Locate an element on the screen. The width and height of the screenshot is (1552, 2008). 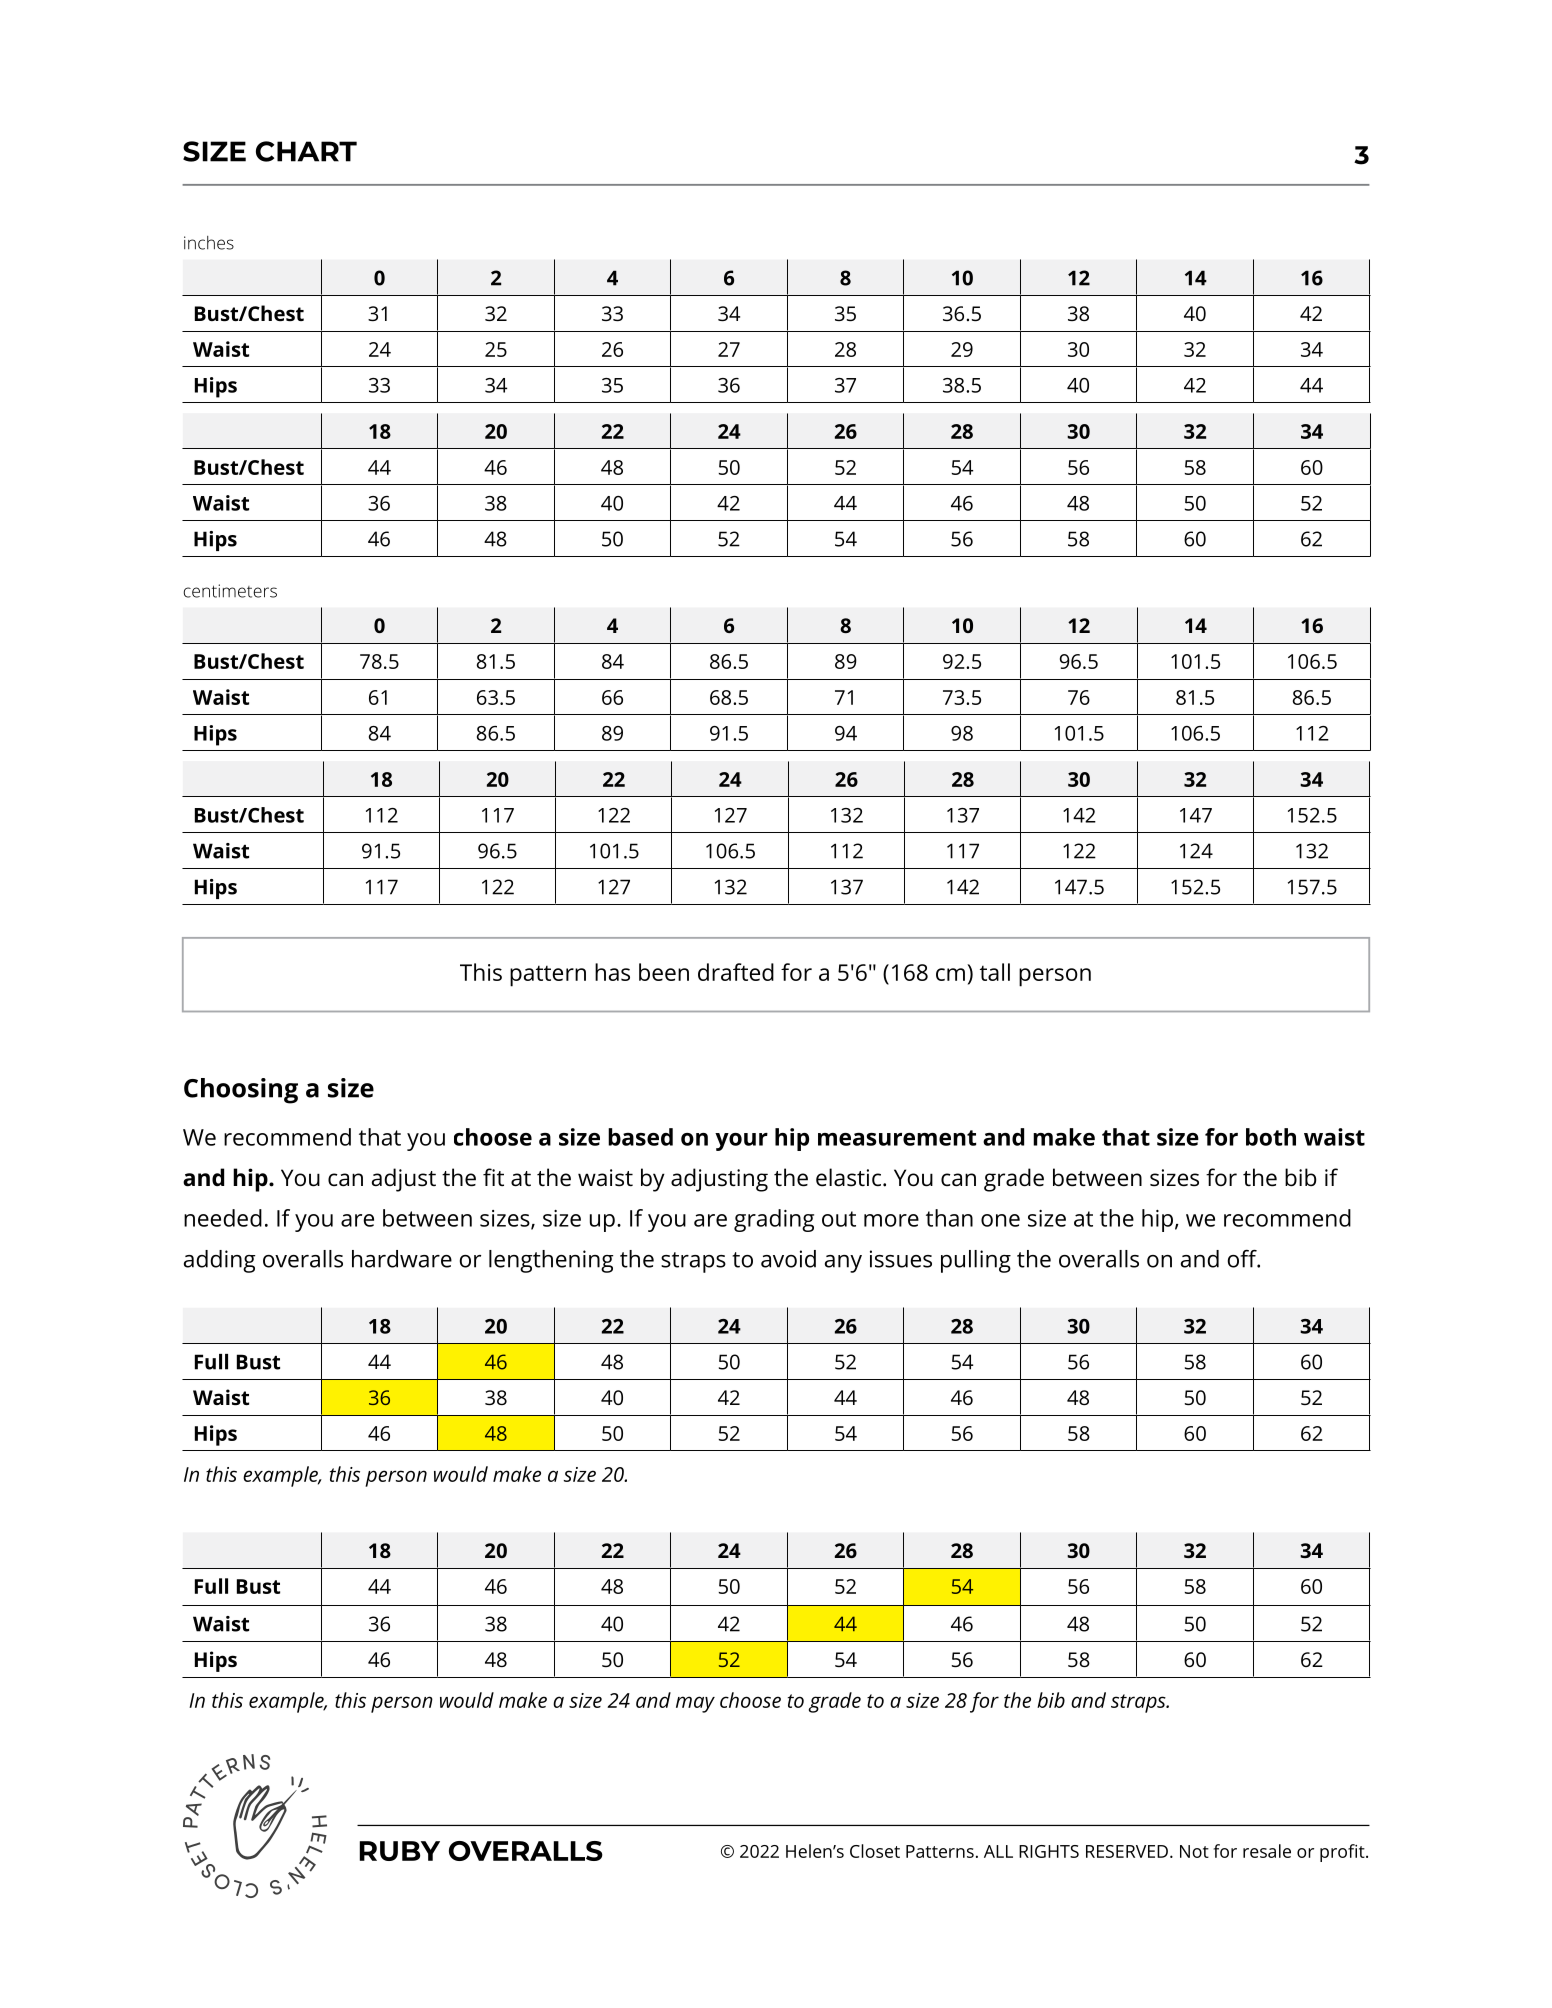
one is located at coordinates (1000, 1220).
